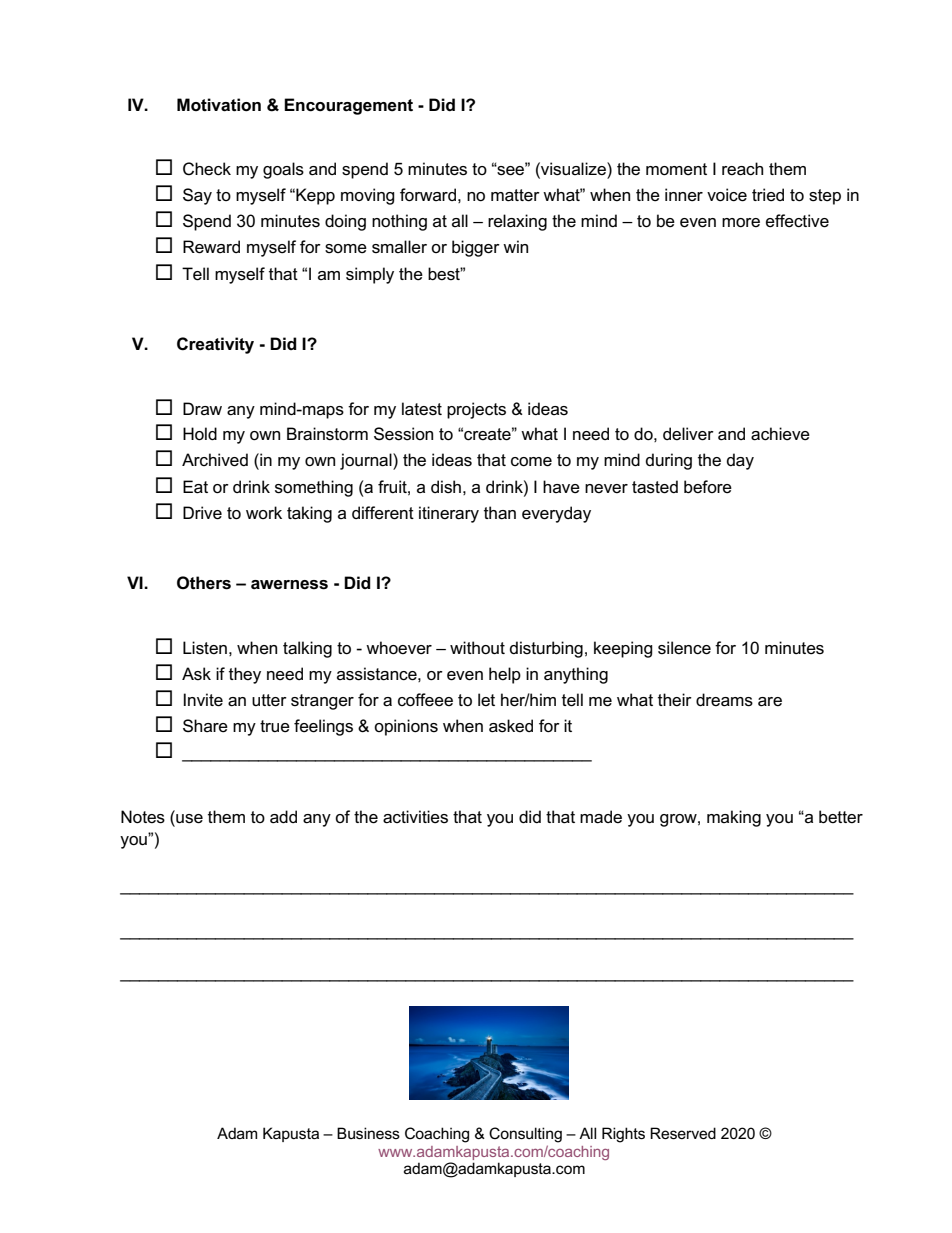 The image size is (952, 1233). Describe the element at coordinates (219, 105) in the screenshot. I see `Motivation` at that location.
